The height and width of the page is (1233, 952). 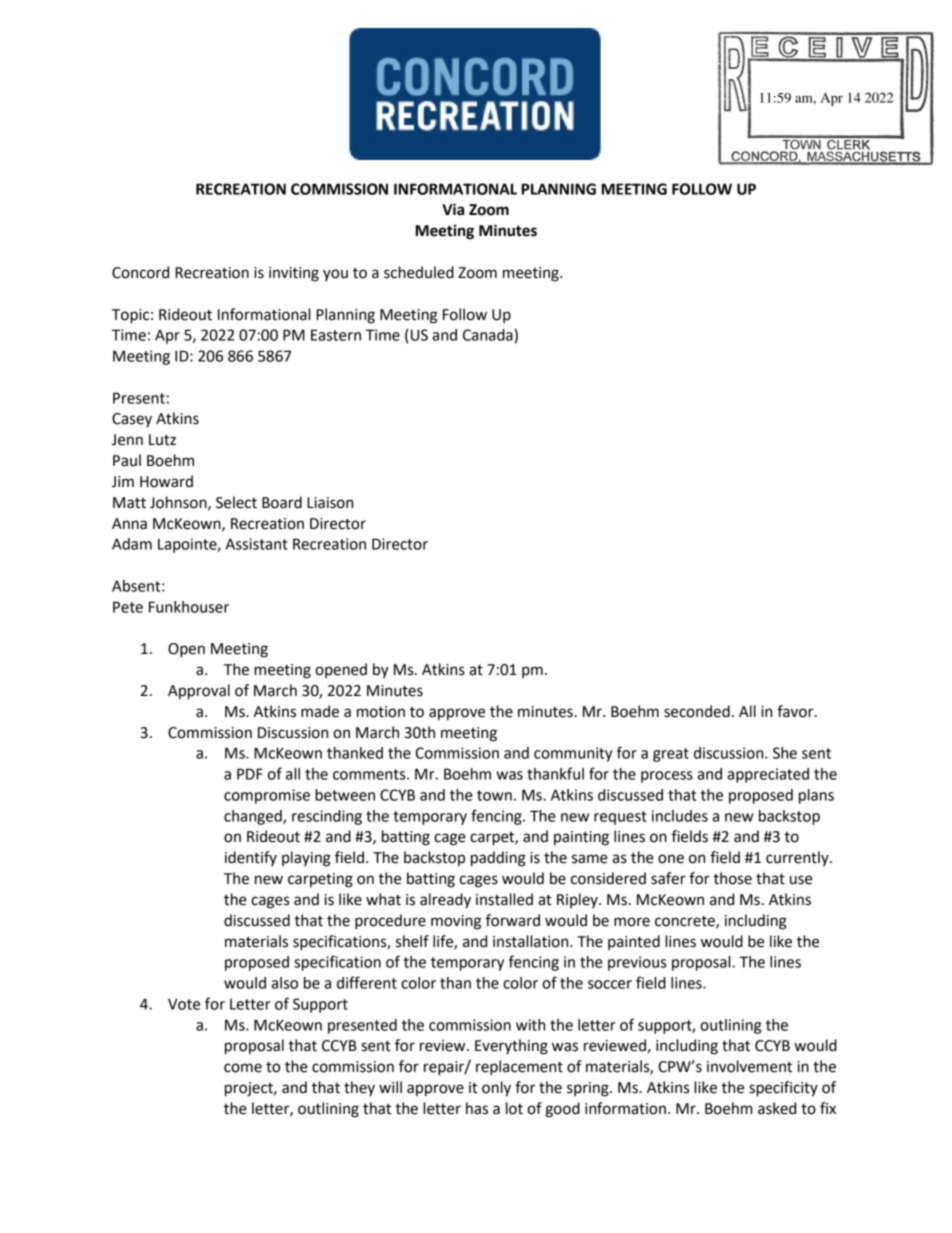 I want to click on Liaison, so click(x=330, y=503).
